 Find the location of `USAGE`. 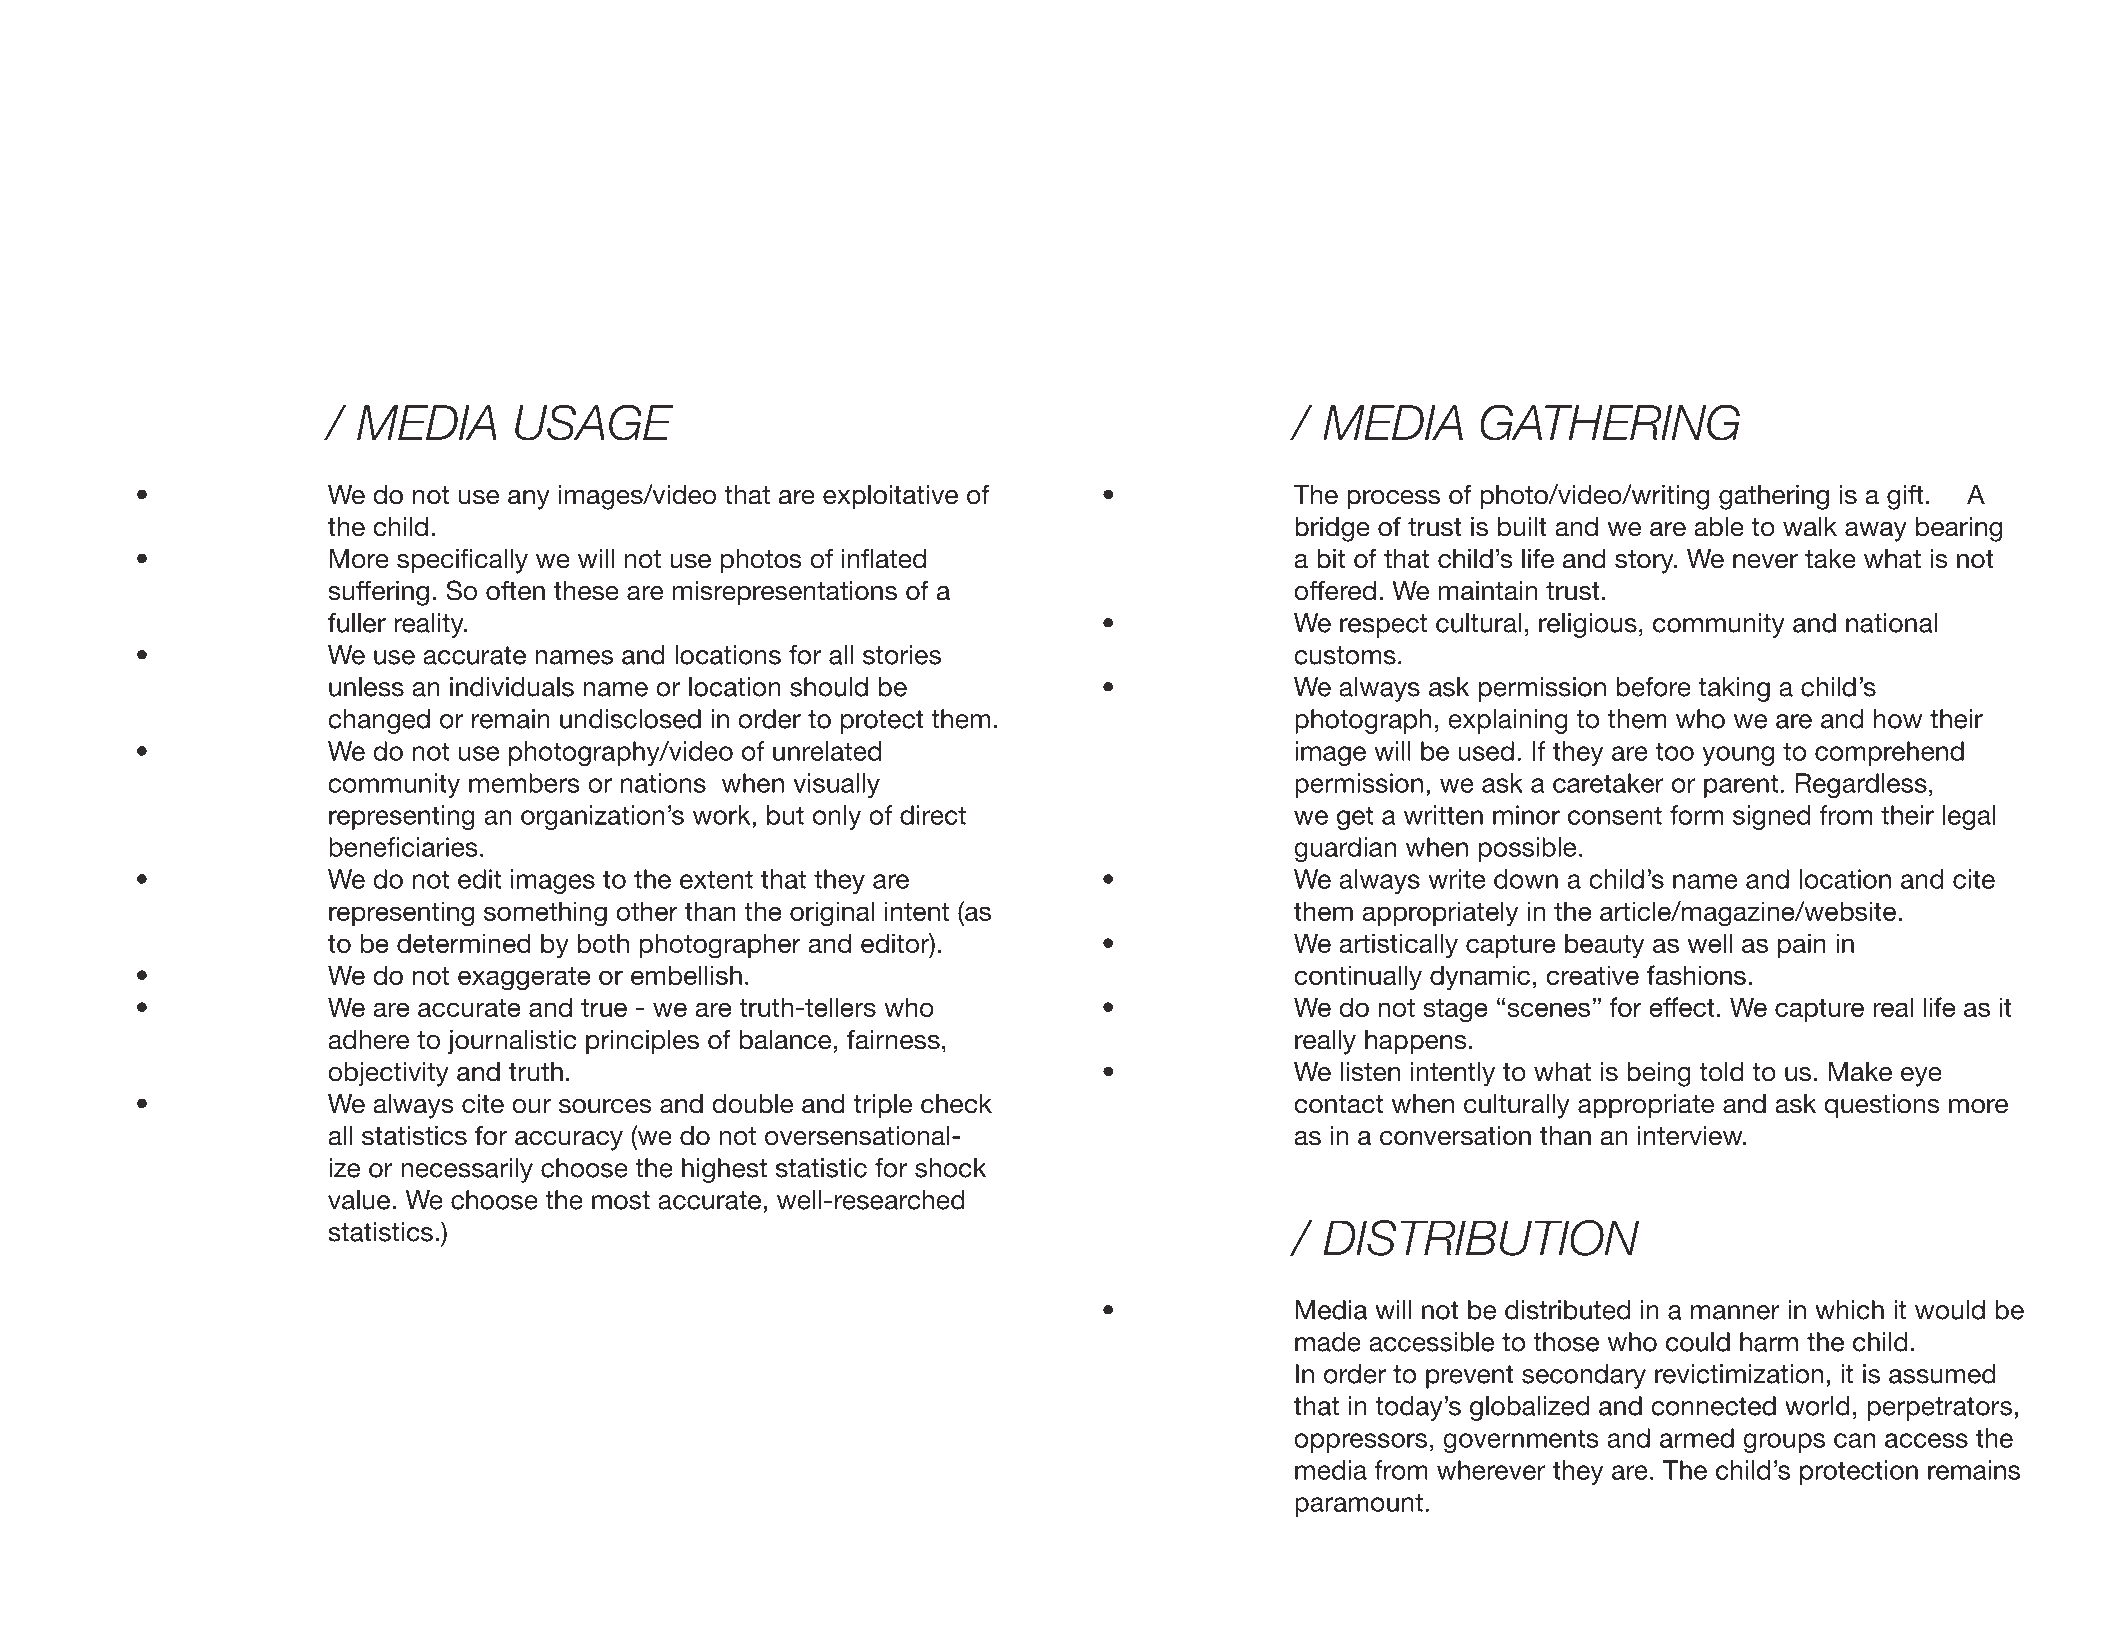

USAGE is located at coordinates (594, 422).
